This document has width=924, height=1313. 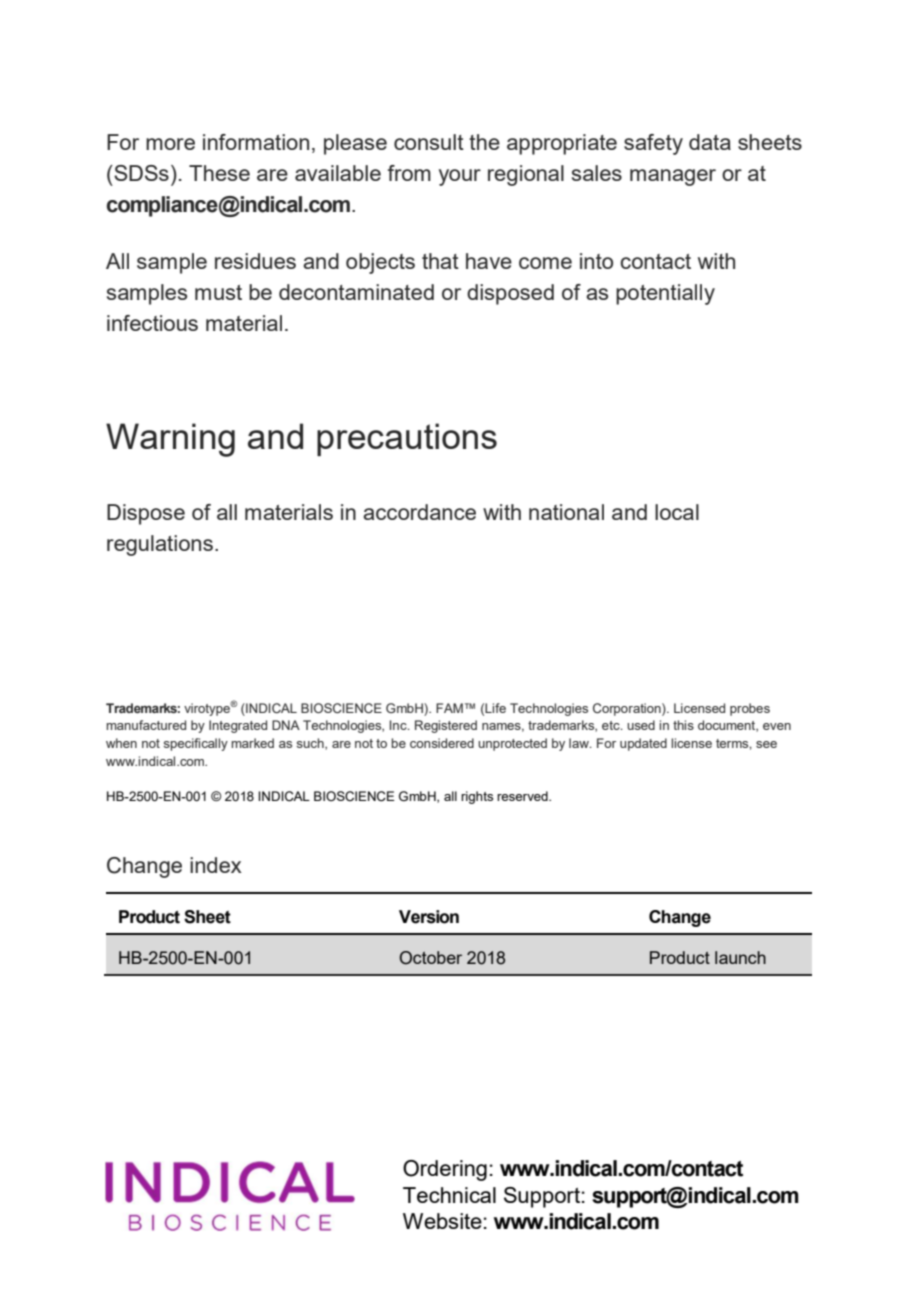 What do you see at coordinates (683, 725) in the document?
I see `this` at bounding box center [683, 725].
